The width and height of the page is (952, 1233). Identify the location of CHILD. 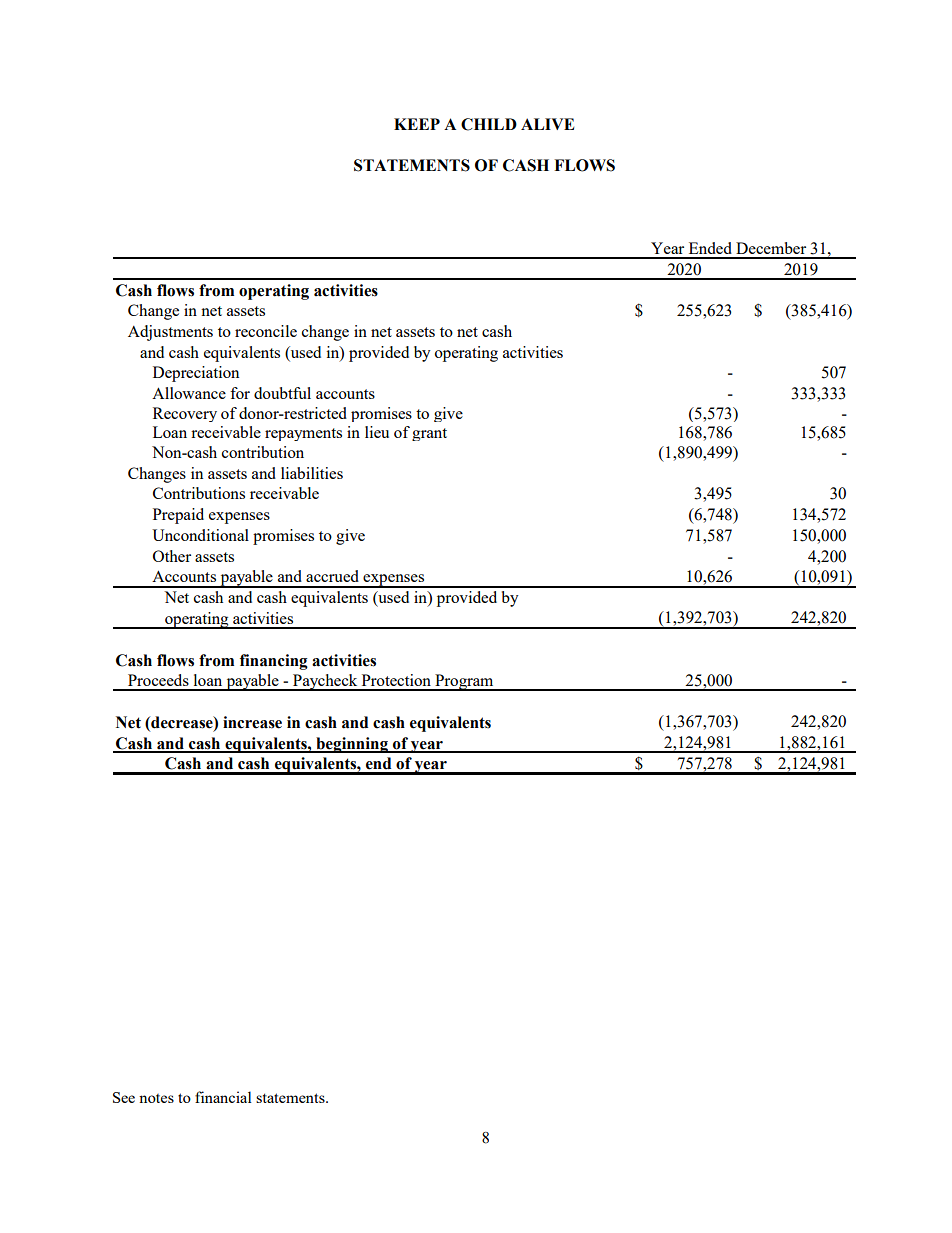
(489, 124).
